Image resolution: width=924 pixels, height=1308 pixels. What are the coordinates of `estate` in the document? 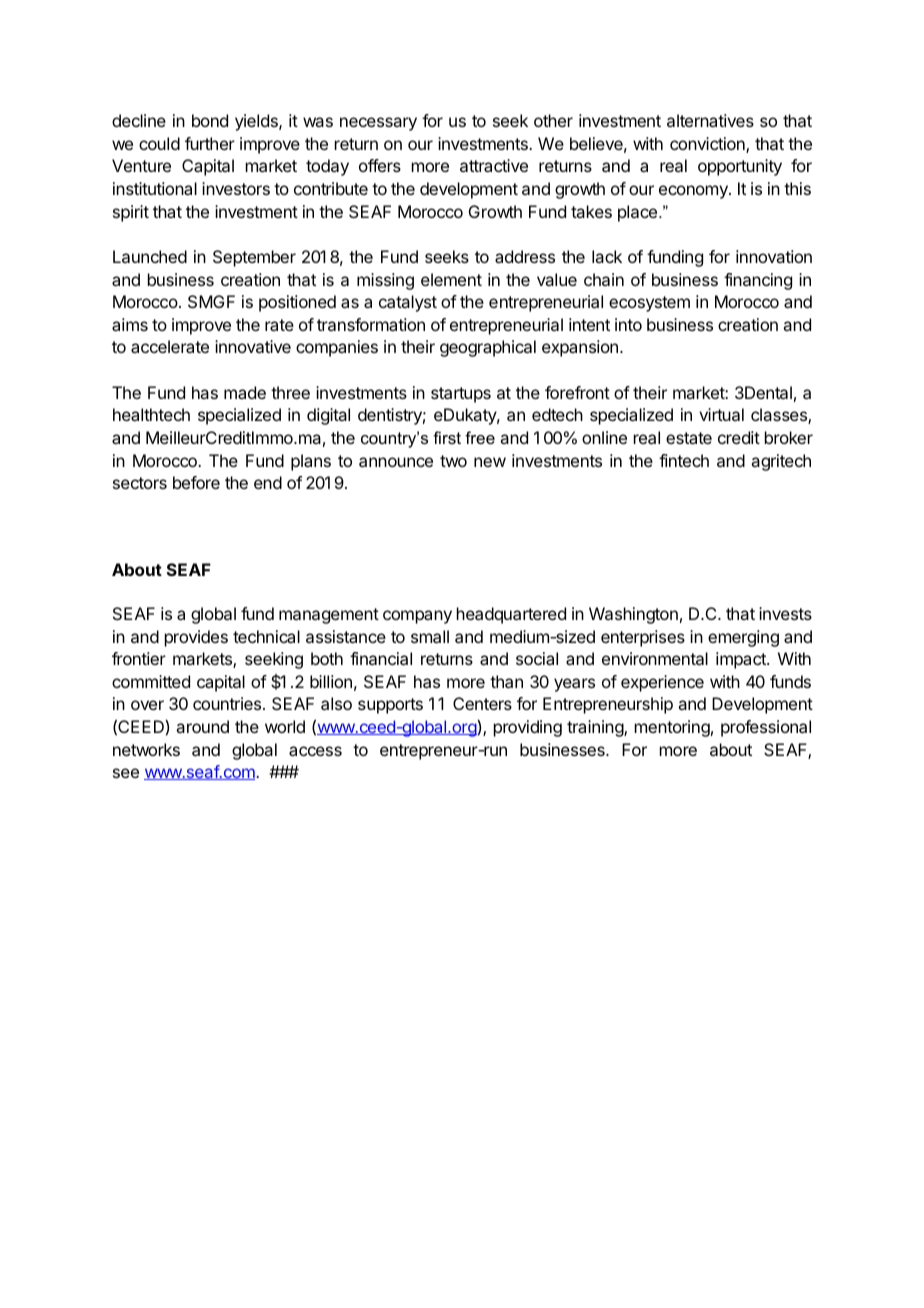 It's located at (689, 438).
